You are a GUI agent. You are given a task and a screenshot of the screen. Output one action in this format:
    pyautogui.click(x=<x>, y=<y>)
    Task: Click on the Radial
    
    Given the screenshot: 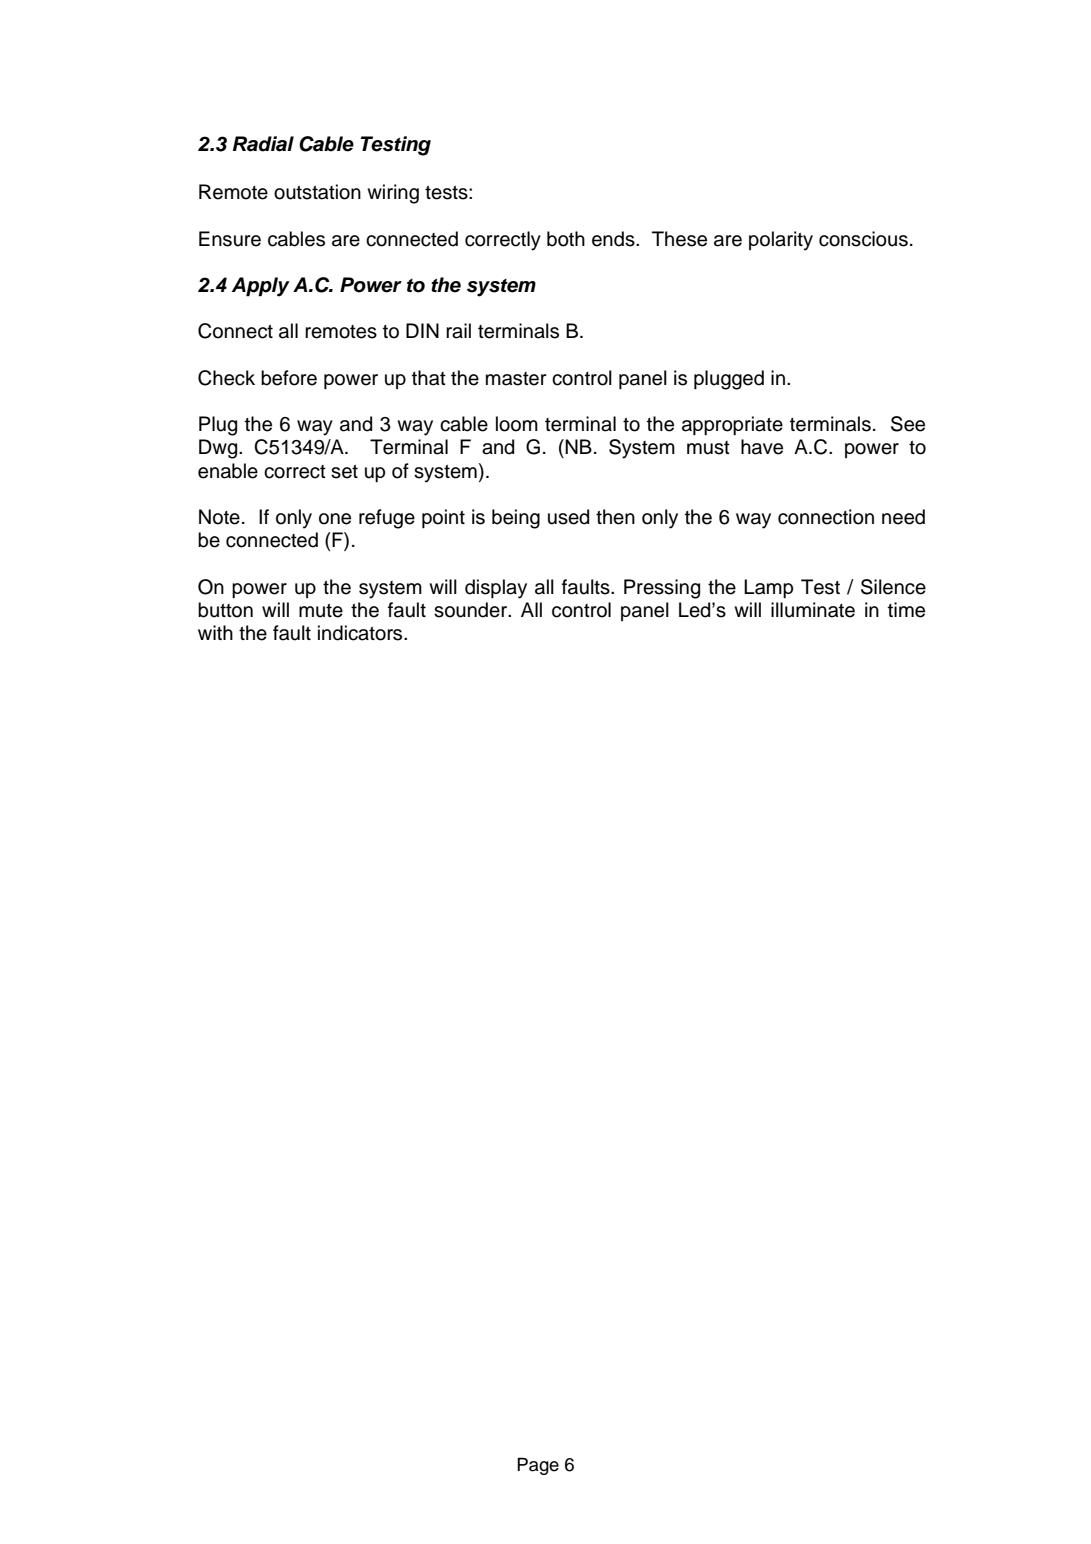 What is the action you would take?
    pyautogui.click(x=263, y=144)
